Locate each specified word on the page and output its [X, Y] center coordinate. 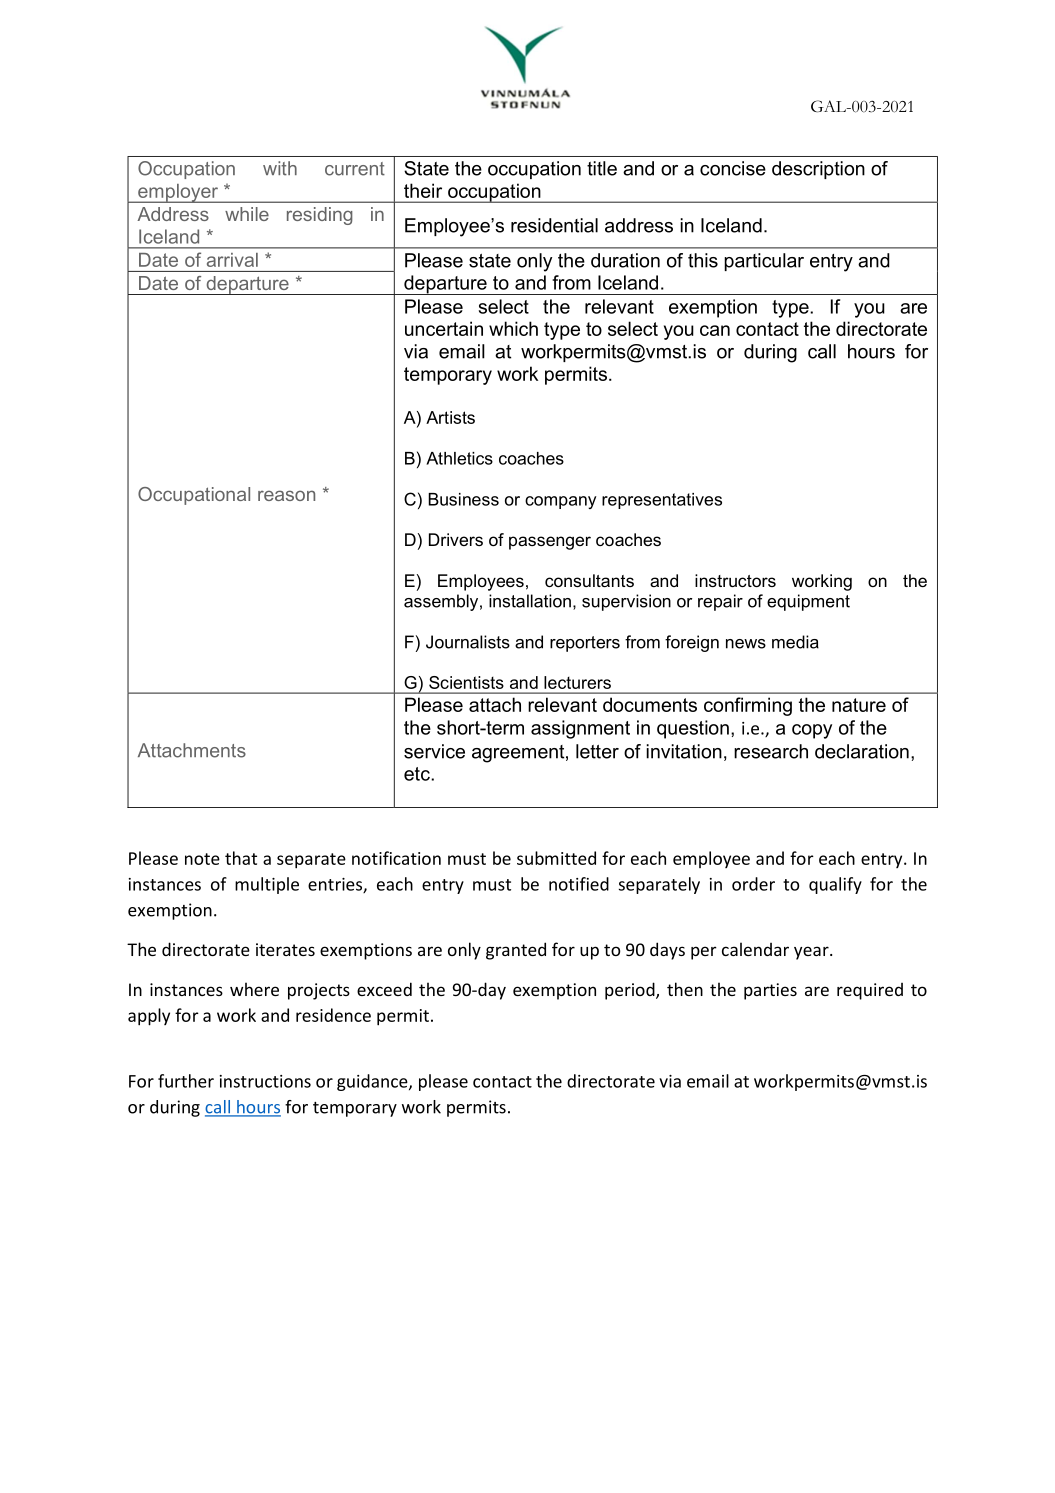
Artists [450, 417]
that [241, 858]
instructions [265, 1081]
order [753, 884]
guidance [373, 1082]
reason [286, 495]
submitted [556, 858]
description [818, 170]
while [247, 214]
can [715, 330]
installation [530, 601]
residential [554, 225]
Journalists [468, 642]
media [795, 642]
